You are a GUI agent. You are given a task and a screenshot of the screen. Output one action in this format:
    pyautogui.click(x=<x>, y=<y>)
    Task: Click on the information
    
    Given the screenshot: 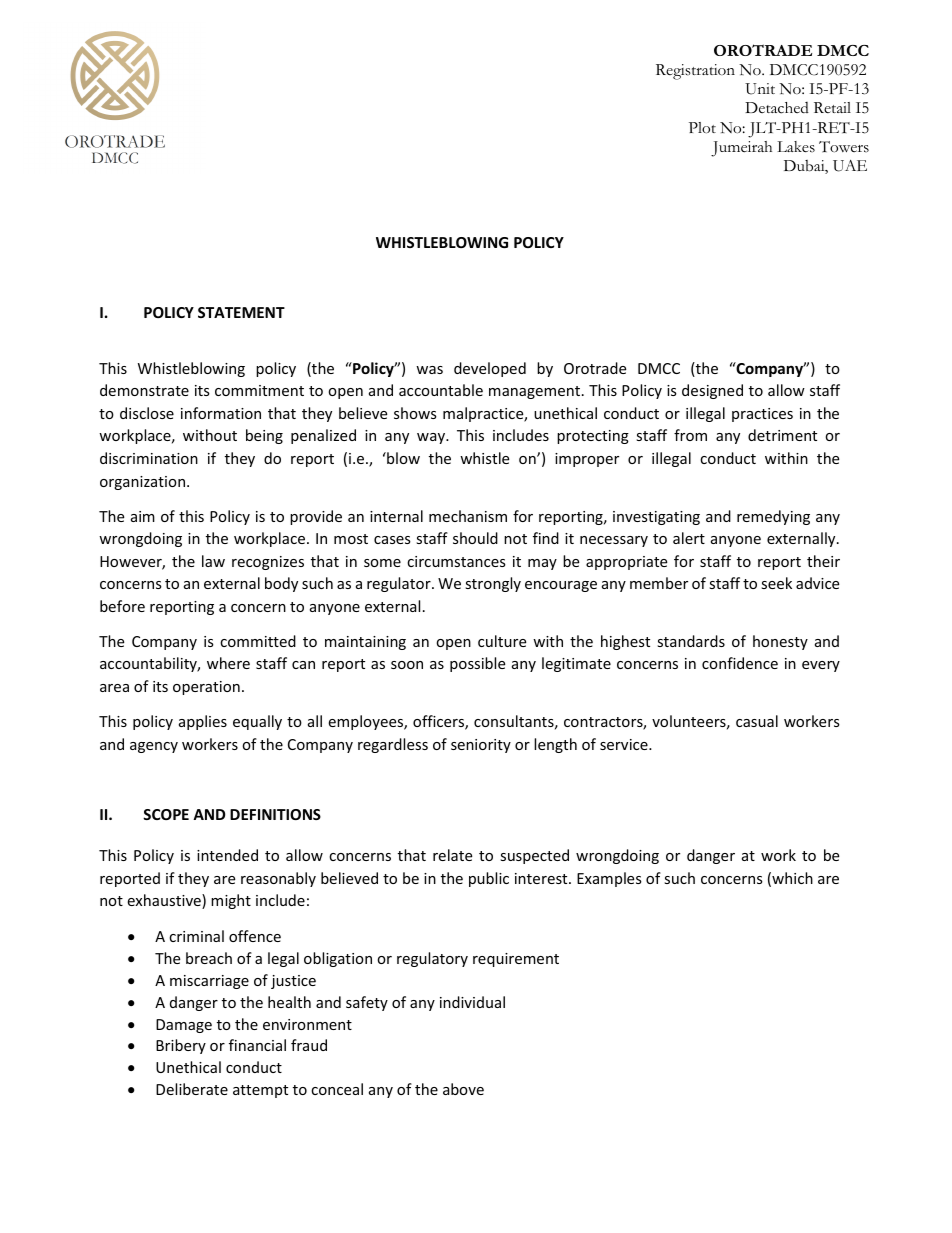 What is the action you would take?
    pyautogui.click(x=221, y=413)
